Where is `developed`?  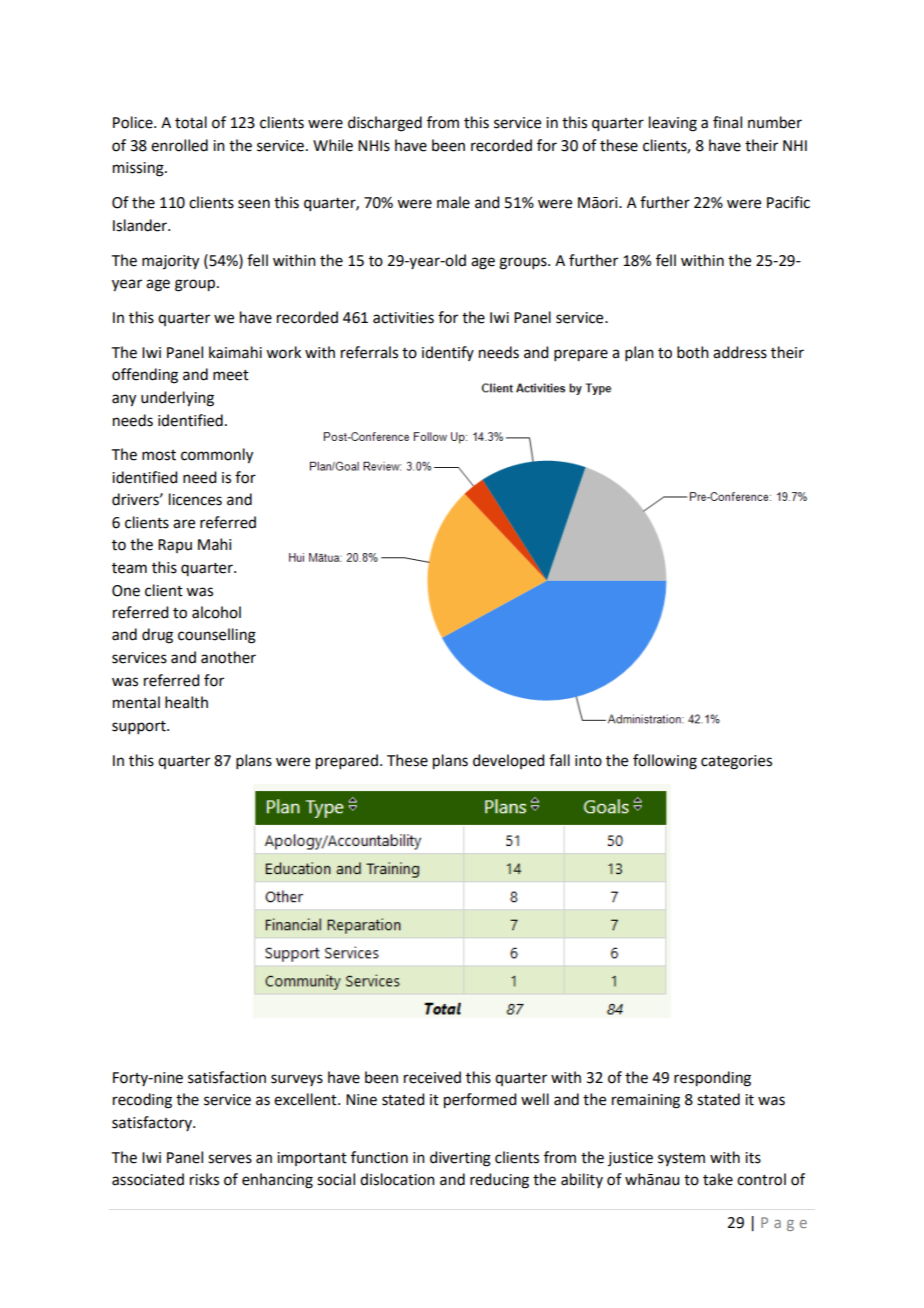
developed is located at coordinates (508, 761).
